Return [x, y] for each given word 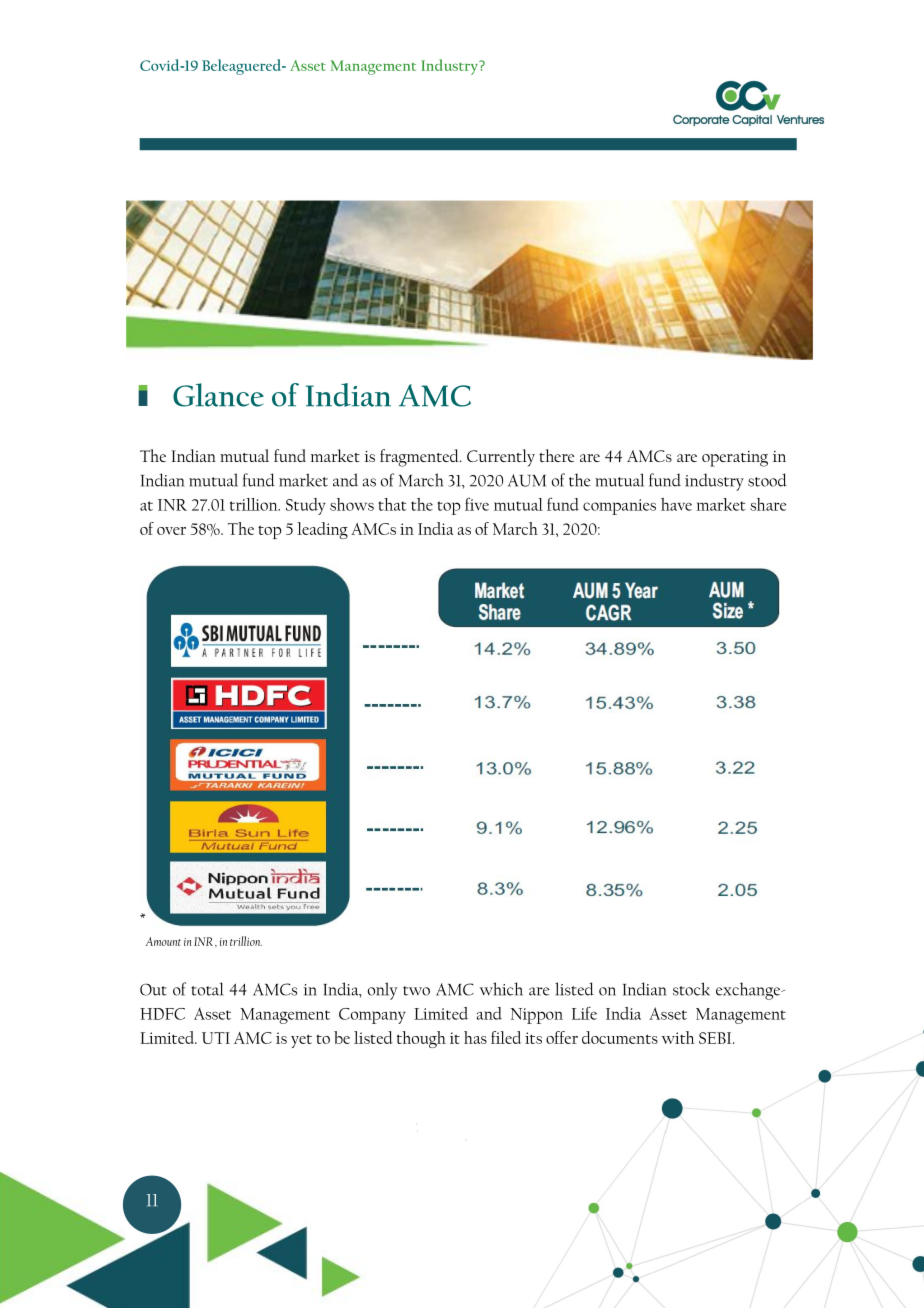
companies [619, 507]
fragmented [420, 458]
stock [691, 989]
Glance [218, 395]
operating [735, 459]
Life [584, 1013]
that [393, 504]
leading [322, 530]
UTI [216, 1038]
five [477, 504]
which [501, 989]
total [207, 989]
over [171, 531]
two [416, 991]
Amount [163, 941]
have [676, 504]
